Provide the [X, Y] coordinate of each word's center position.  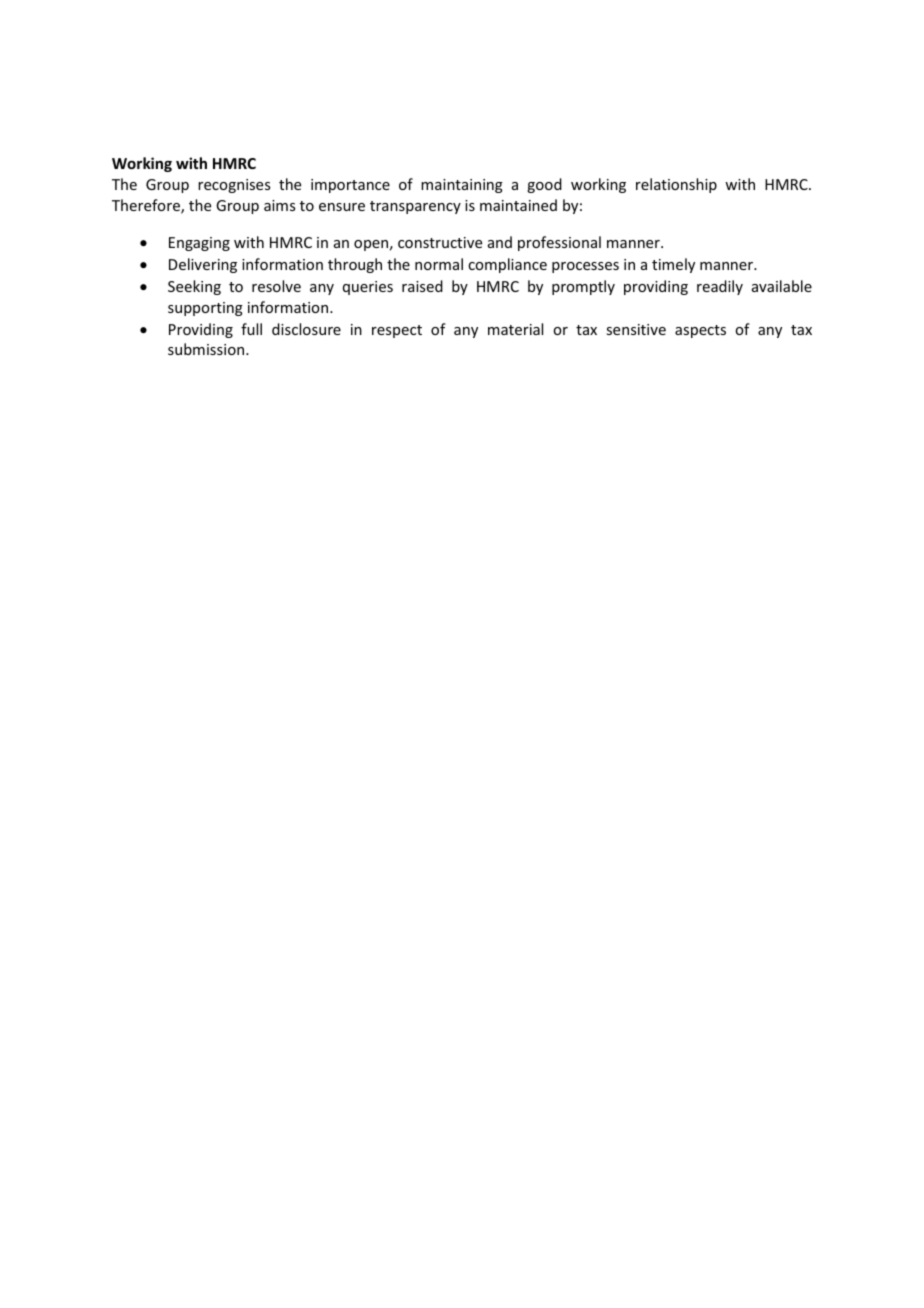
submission [207, 349]
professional [559, 243]
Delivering [203, 265]
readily [720, 287]
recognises [234, 186]
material [515, 329]
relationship [676, 185]
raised [422, 286]
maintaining [462, 186]
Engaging [199, 244]
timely [673, 265]
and [500, 242]
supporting [205, 309]
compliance [507, 265]
